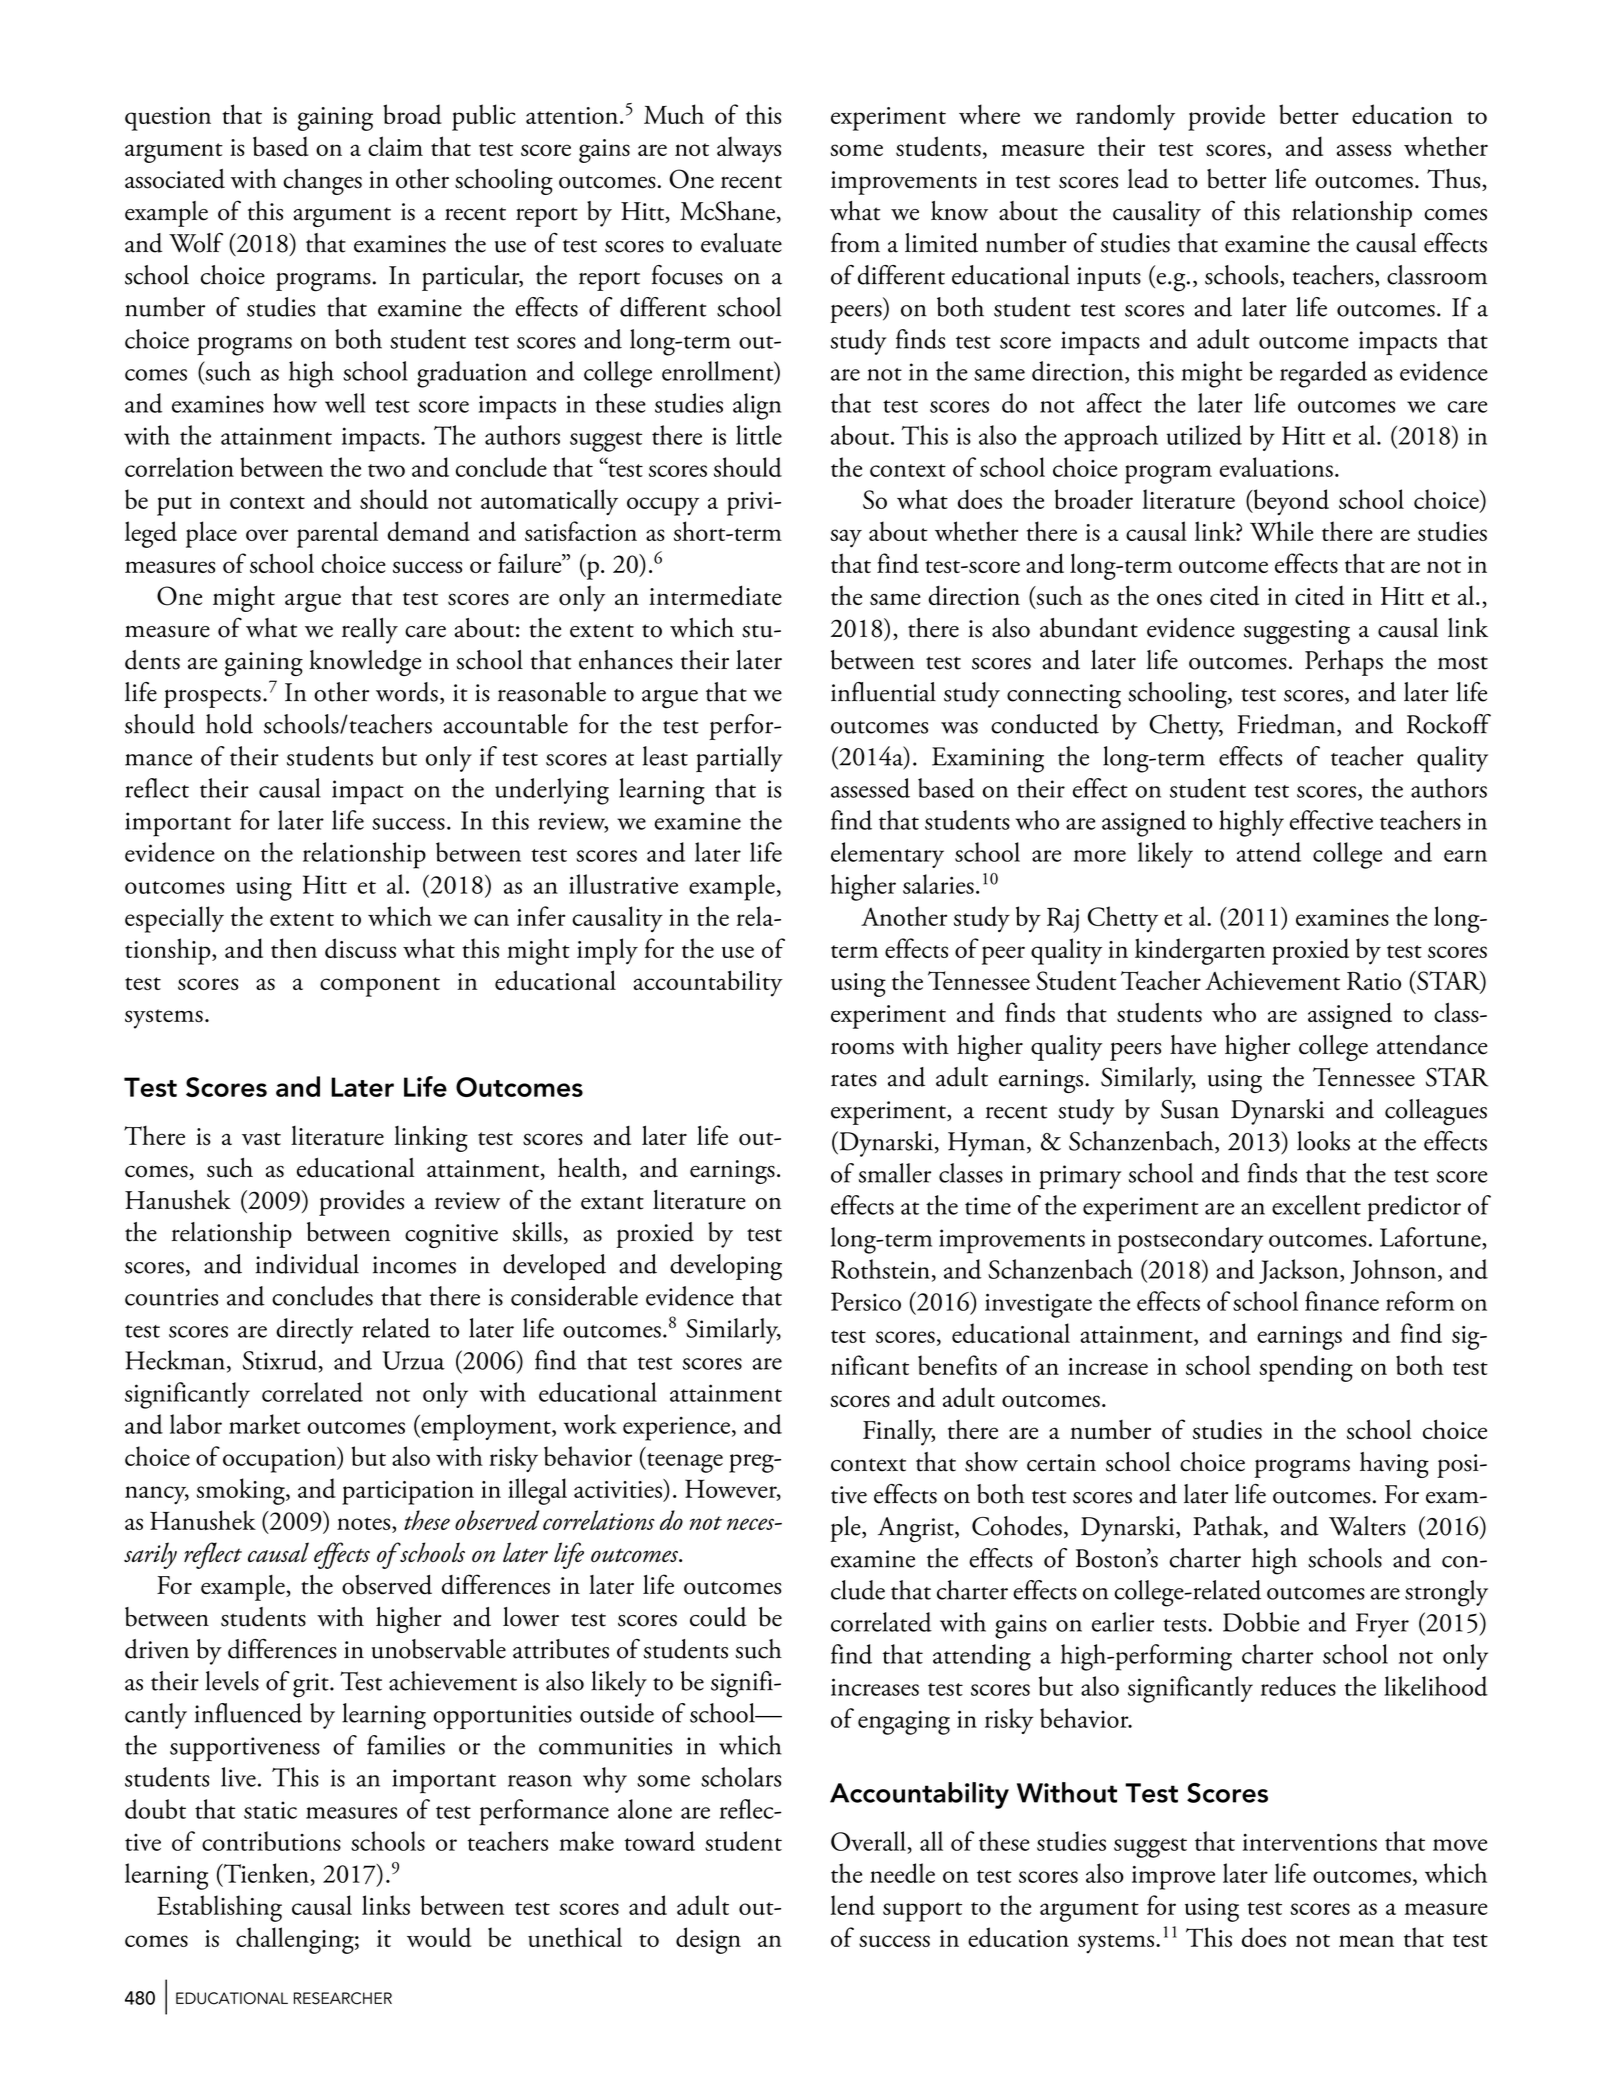 Image resolution: width=1612 pixels, height=2093 pixels. What do you see at coordinates (739, 759) in the screenshot?
I see `partially` at bounding box center [739, 759].
